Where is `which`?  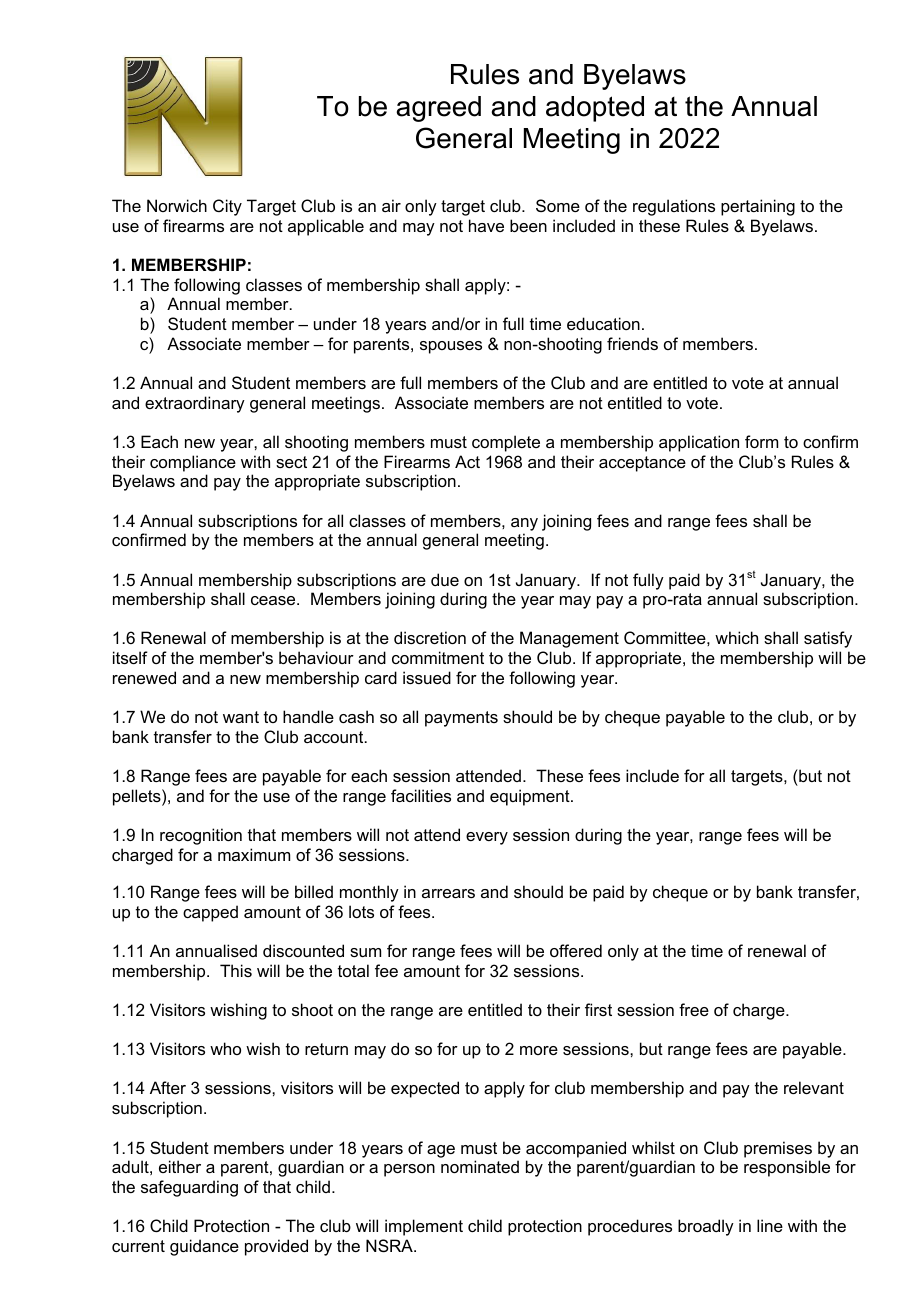
which is located at coordinates (736, 637).
